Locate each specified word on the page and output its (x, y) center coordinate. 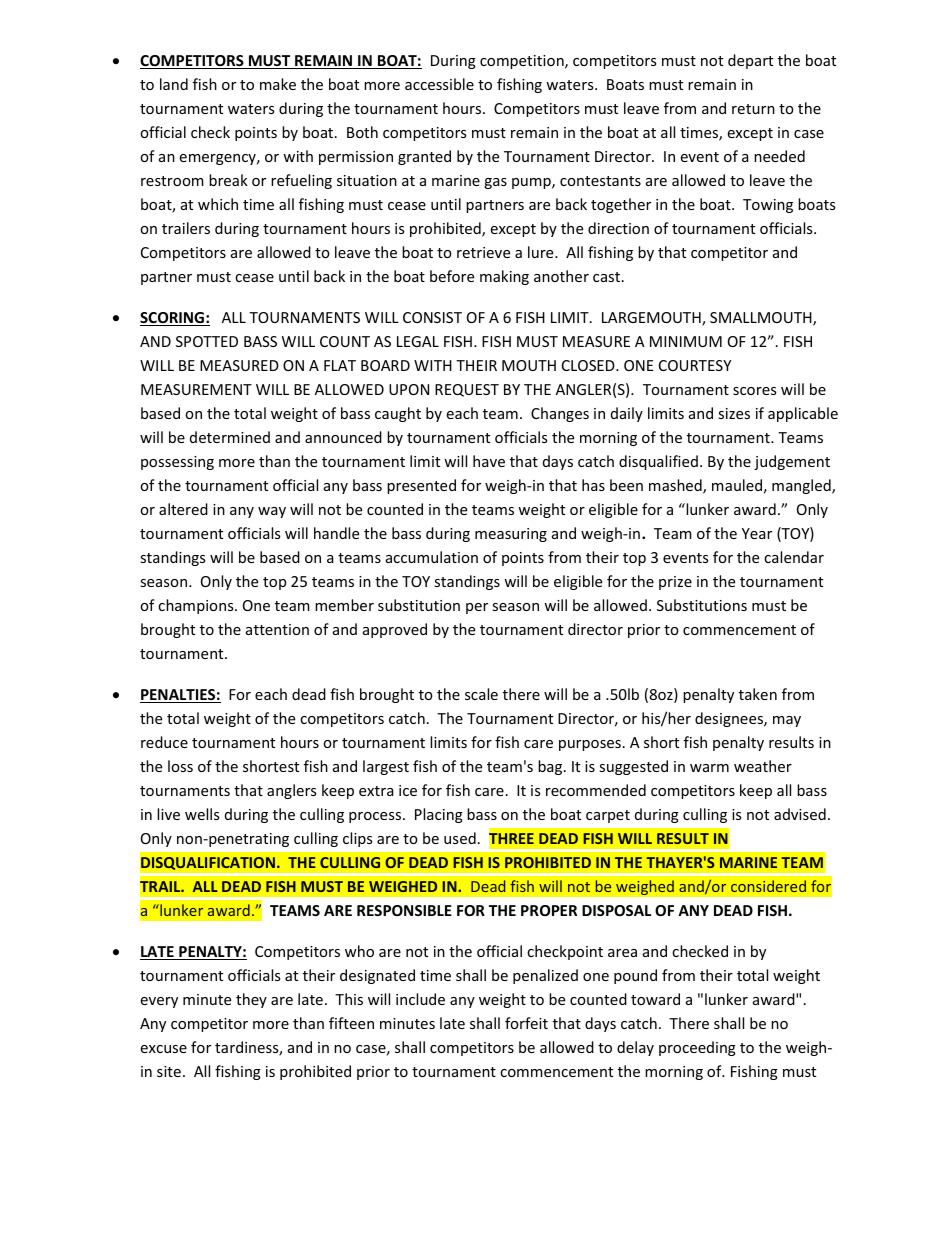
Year (757, 533)
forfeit (526, 1023)
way (272, 512)
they (251, 1000)
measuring (511, 535)
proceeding (697, 1048)
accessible (439, 84)
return (753, 109)
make (278, 84)
